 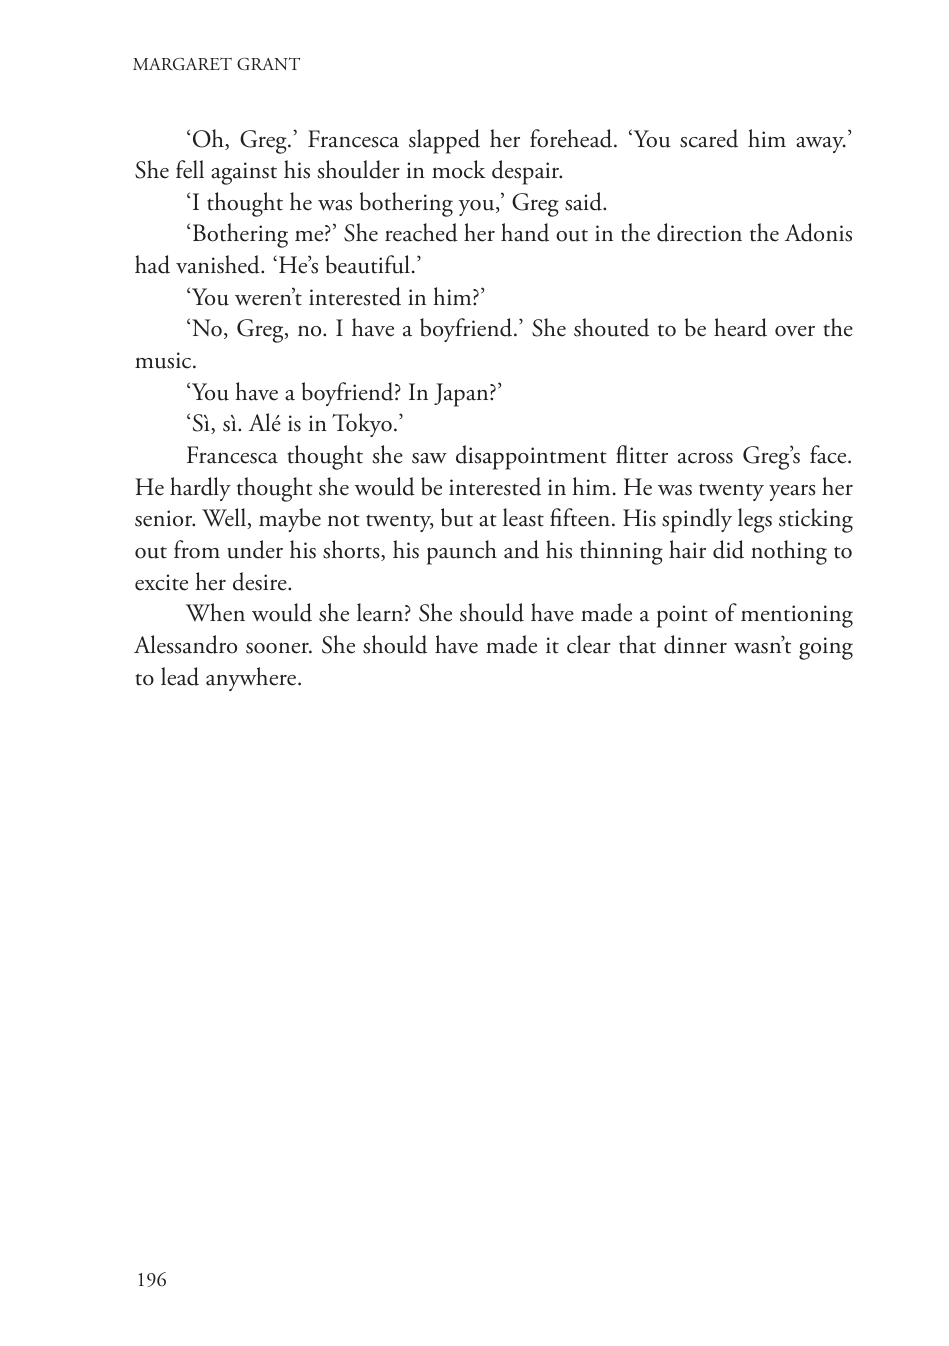 I want to click on vanished, so click(x=219, y=264).
